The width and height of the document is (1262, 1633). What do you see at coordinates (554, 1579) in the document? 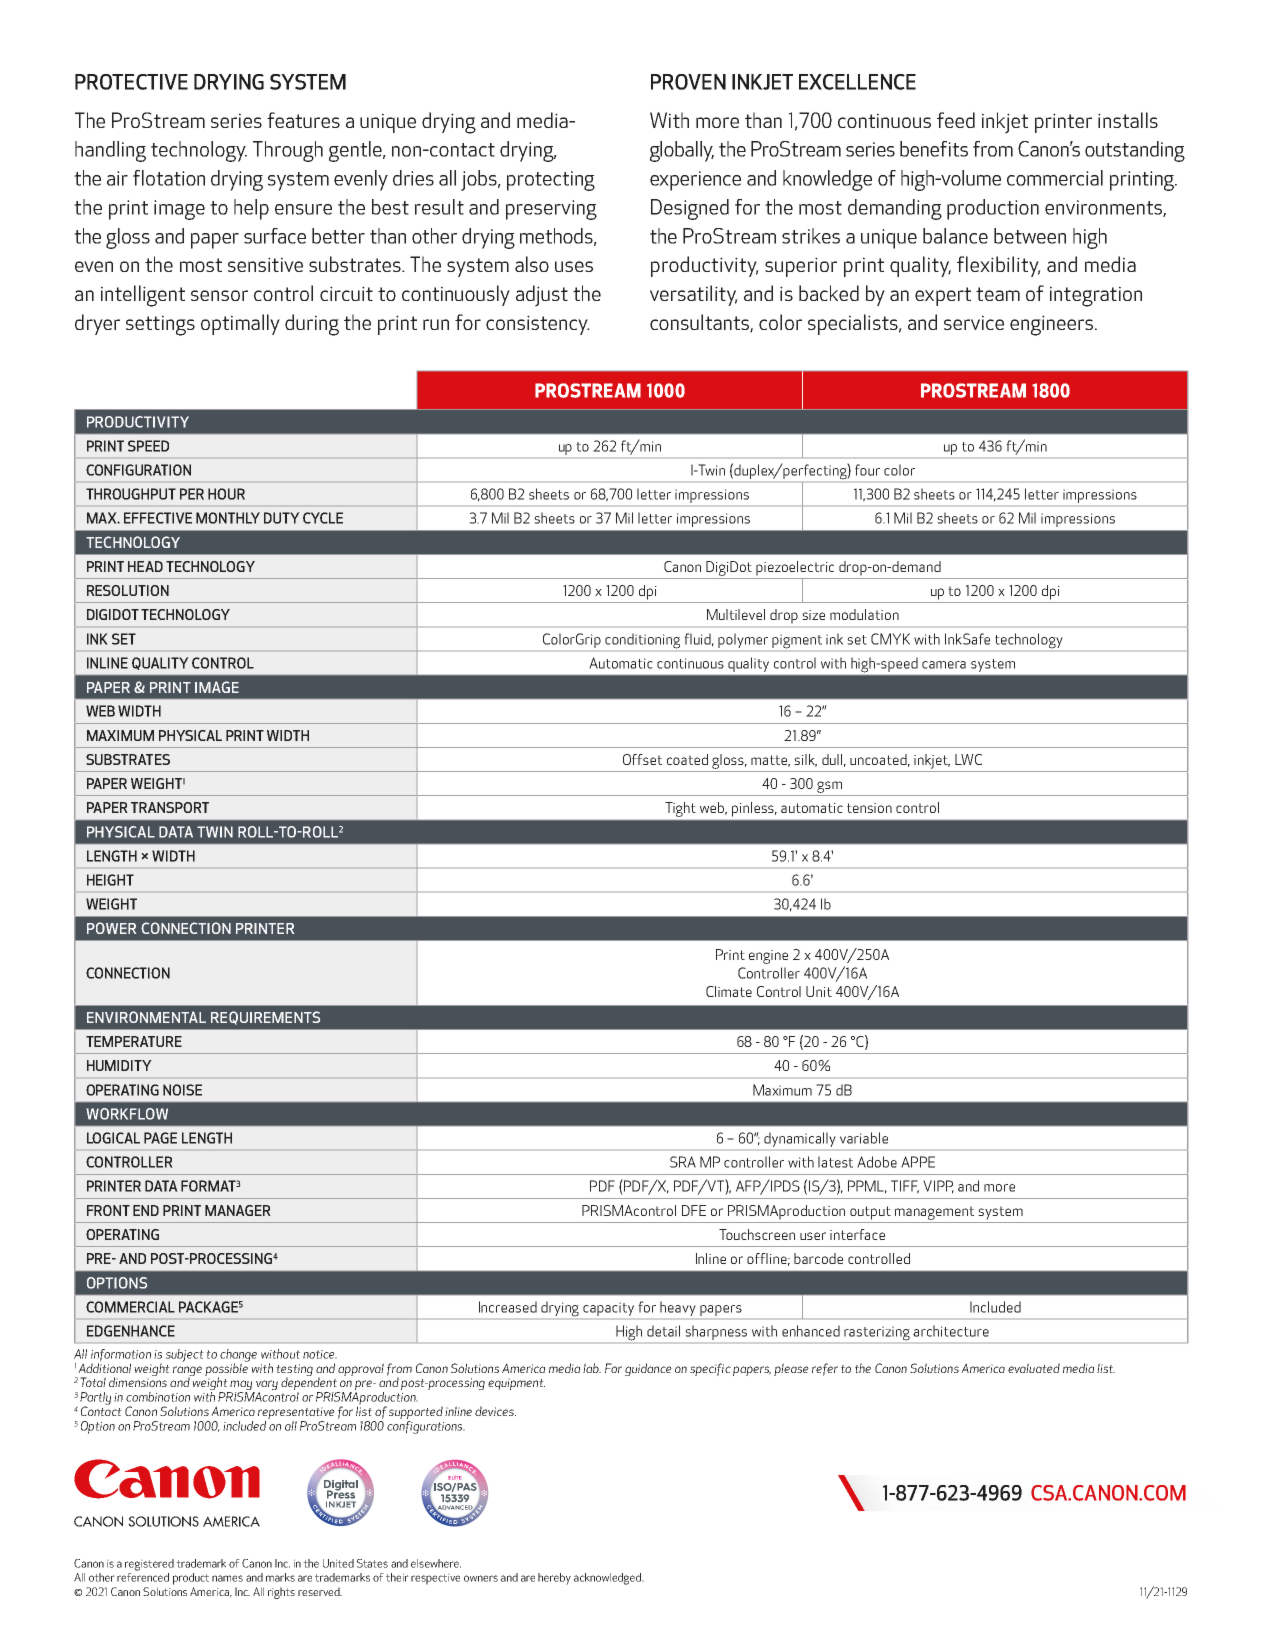
I see `hereby` at bounding box center [554, 1579].
